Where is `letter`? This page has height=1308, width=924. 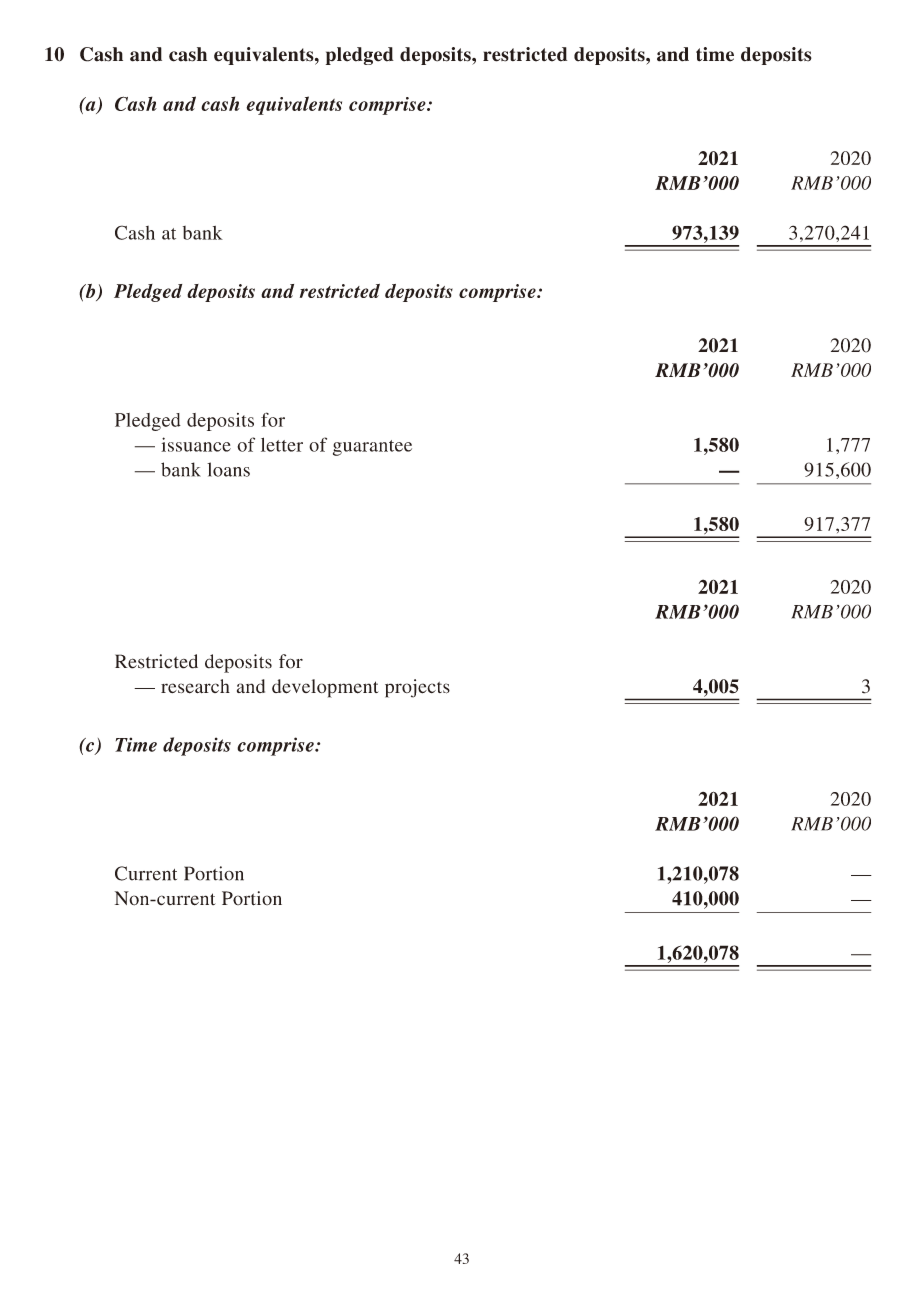
letter is located at coordinates (282, 444).
